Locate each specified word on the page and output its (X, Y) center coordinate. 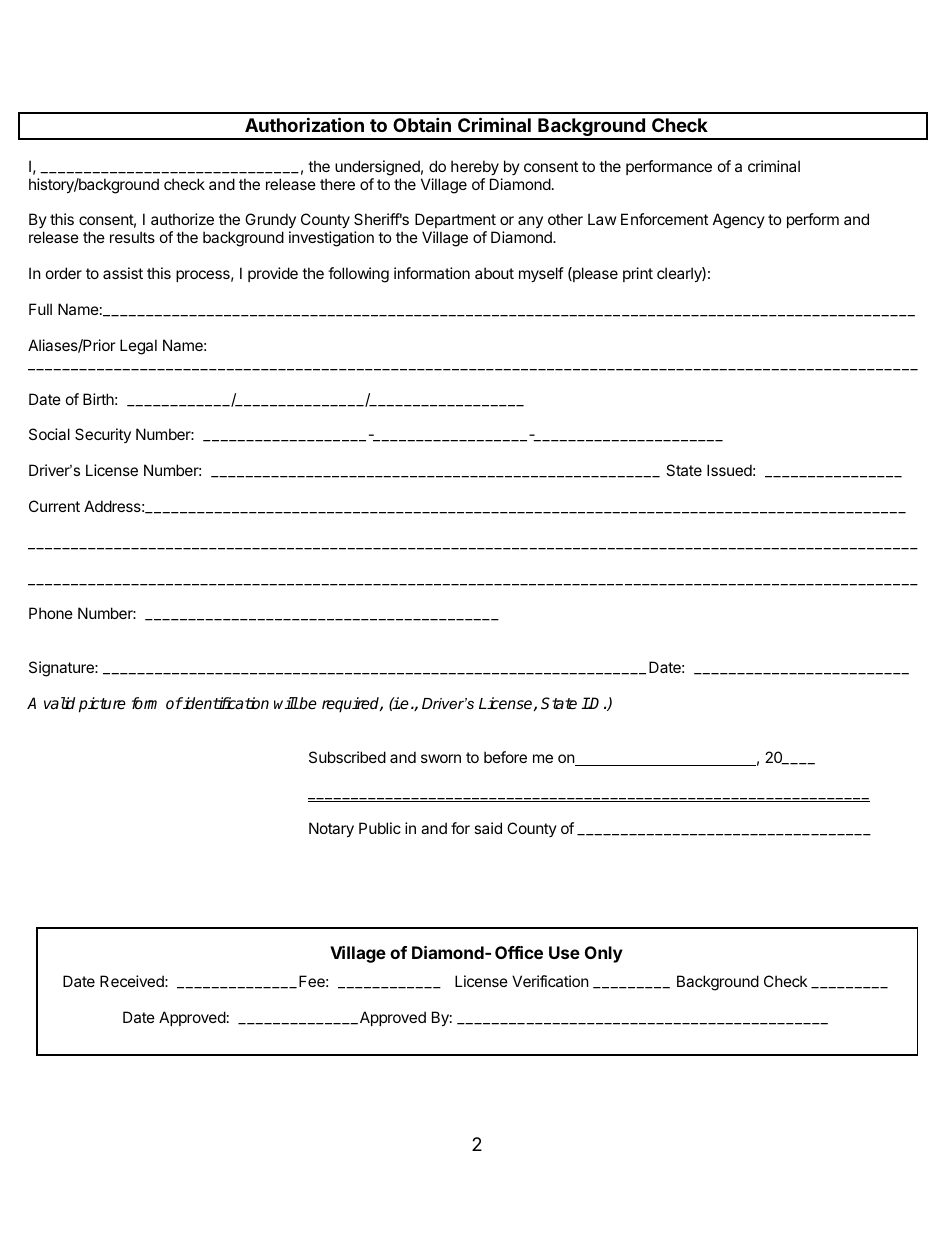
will (286, 703)
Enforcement (664, 219)
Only (604, 954)
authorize (182, 219)
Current (54, 506)
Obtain (422, 124)
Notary (331, 829)
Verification (550, 981)
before (505, 757)
